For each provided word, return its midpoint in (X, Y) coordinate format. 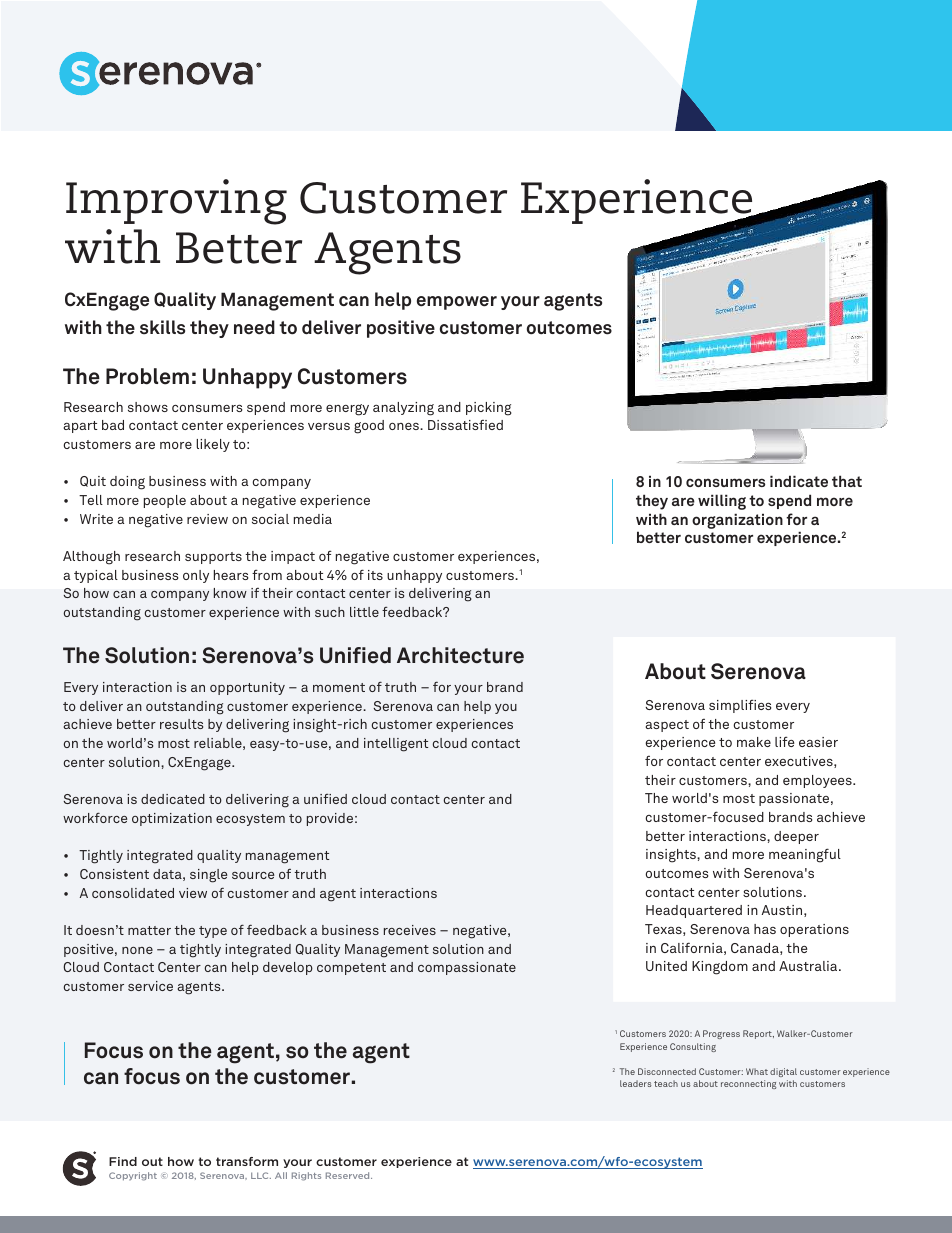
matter (149, 930)
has (765, 929)
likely (213, 445)
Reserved (349, 1175)
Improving (176, 202)
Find (123, 1161)
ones (405, 426)
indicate (799, 481)
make (754, 742)
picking (489, 409)
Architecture (460, 655)
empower (457, 303)
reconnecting (748, 1084)
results (181, 724)
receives (410, 930)
